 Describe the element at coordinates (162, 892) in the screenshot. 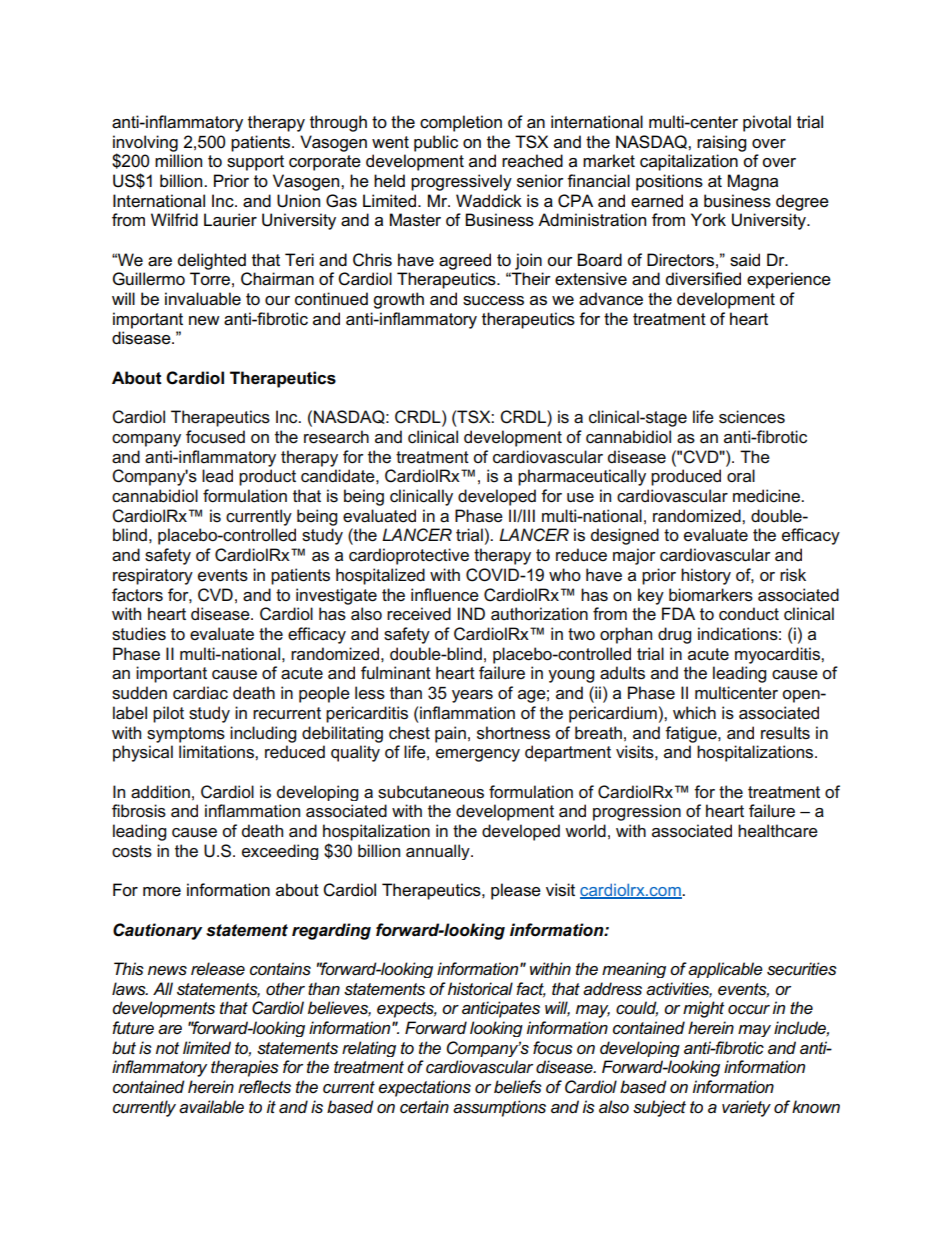

I see `more` at that location.
